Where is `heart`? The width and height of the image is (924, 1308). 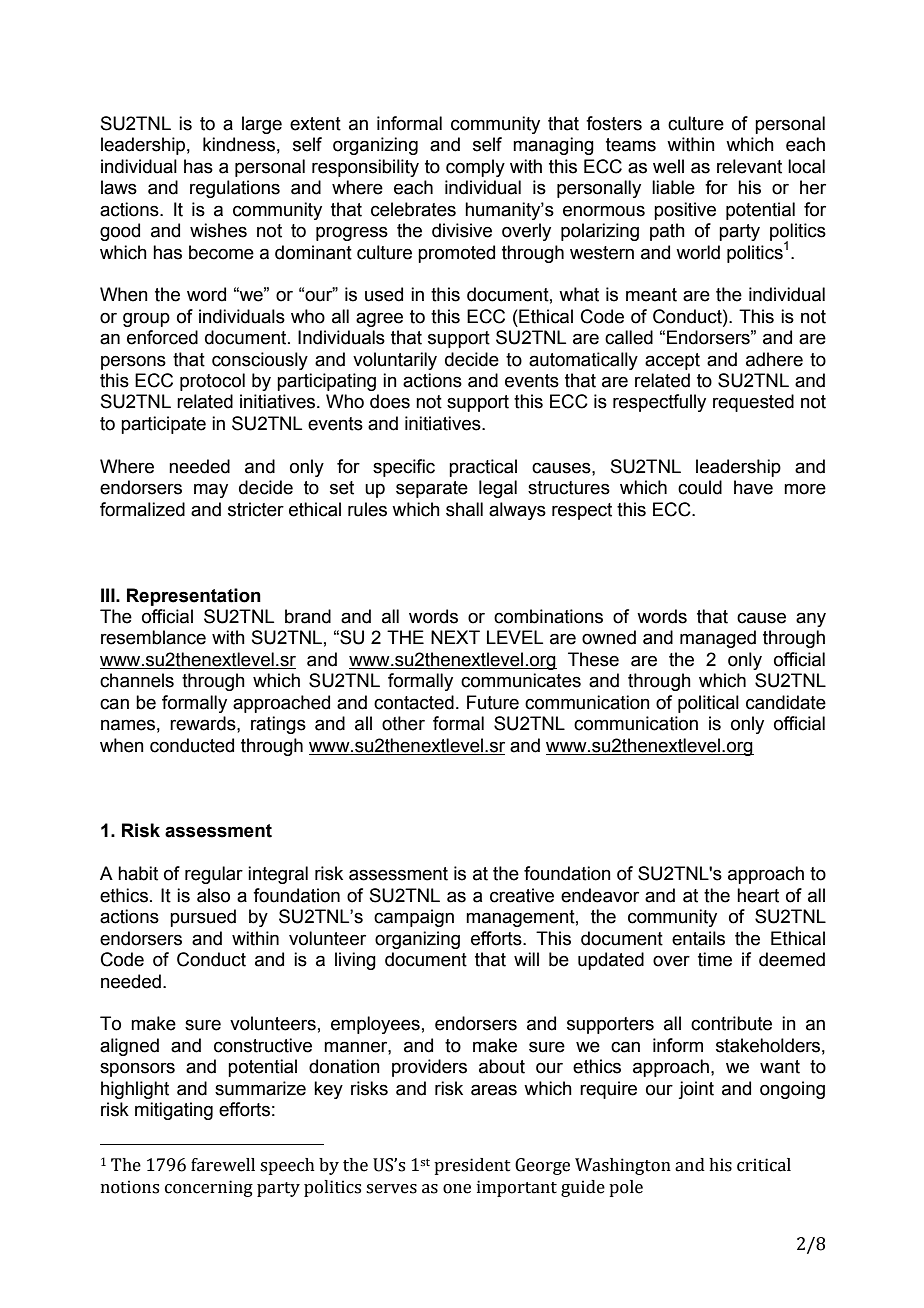
heart is located at coordinates (758, 895).
